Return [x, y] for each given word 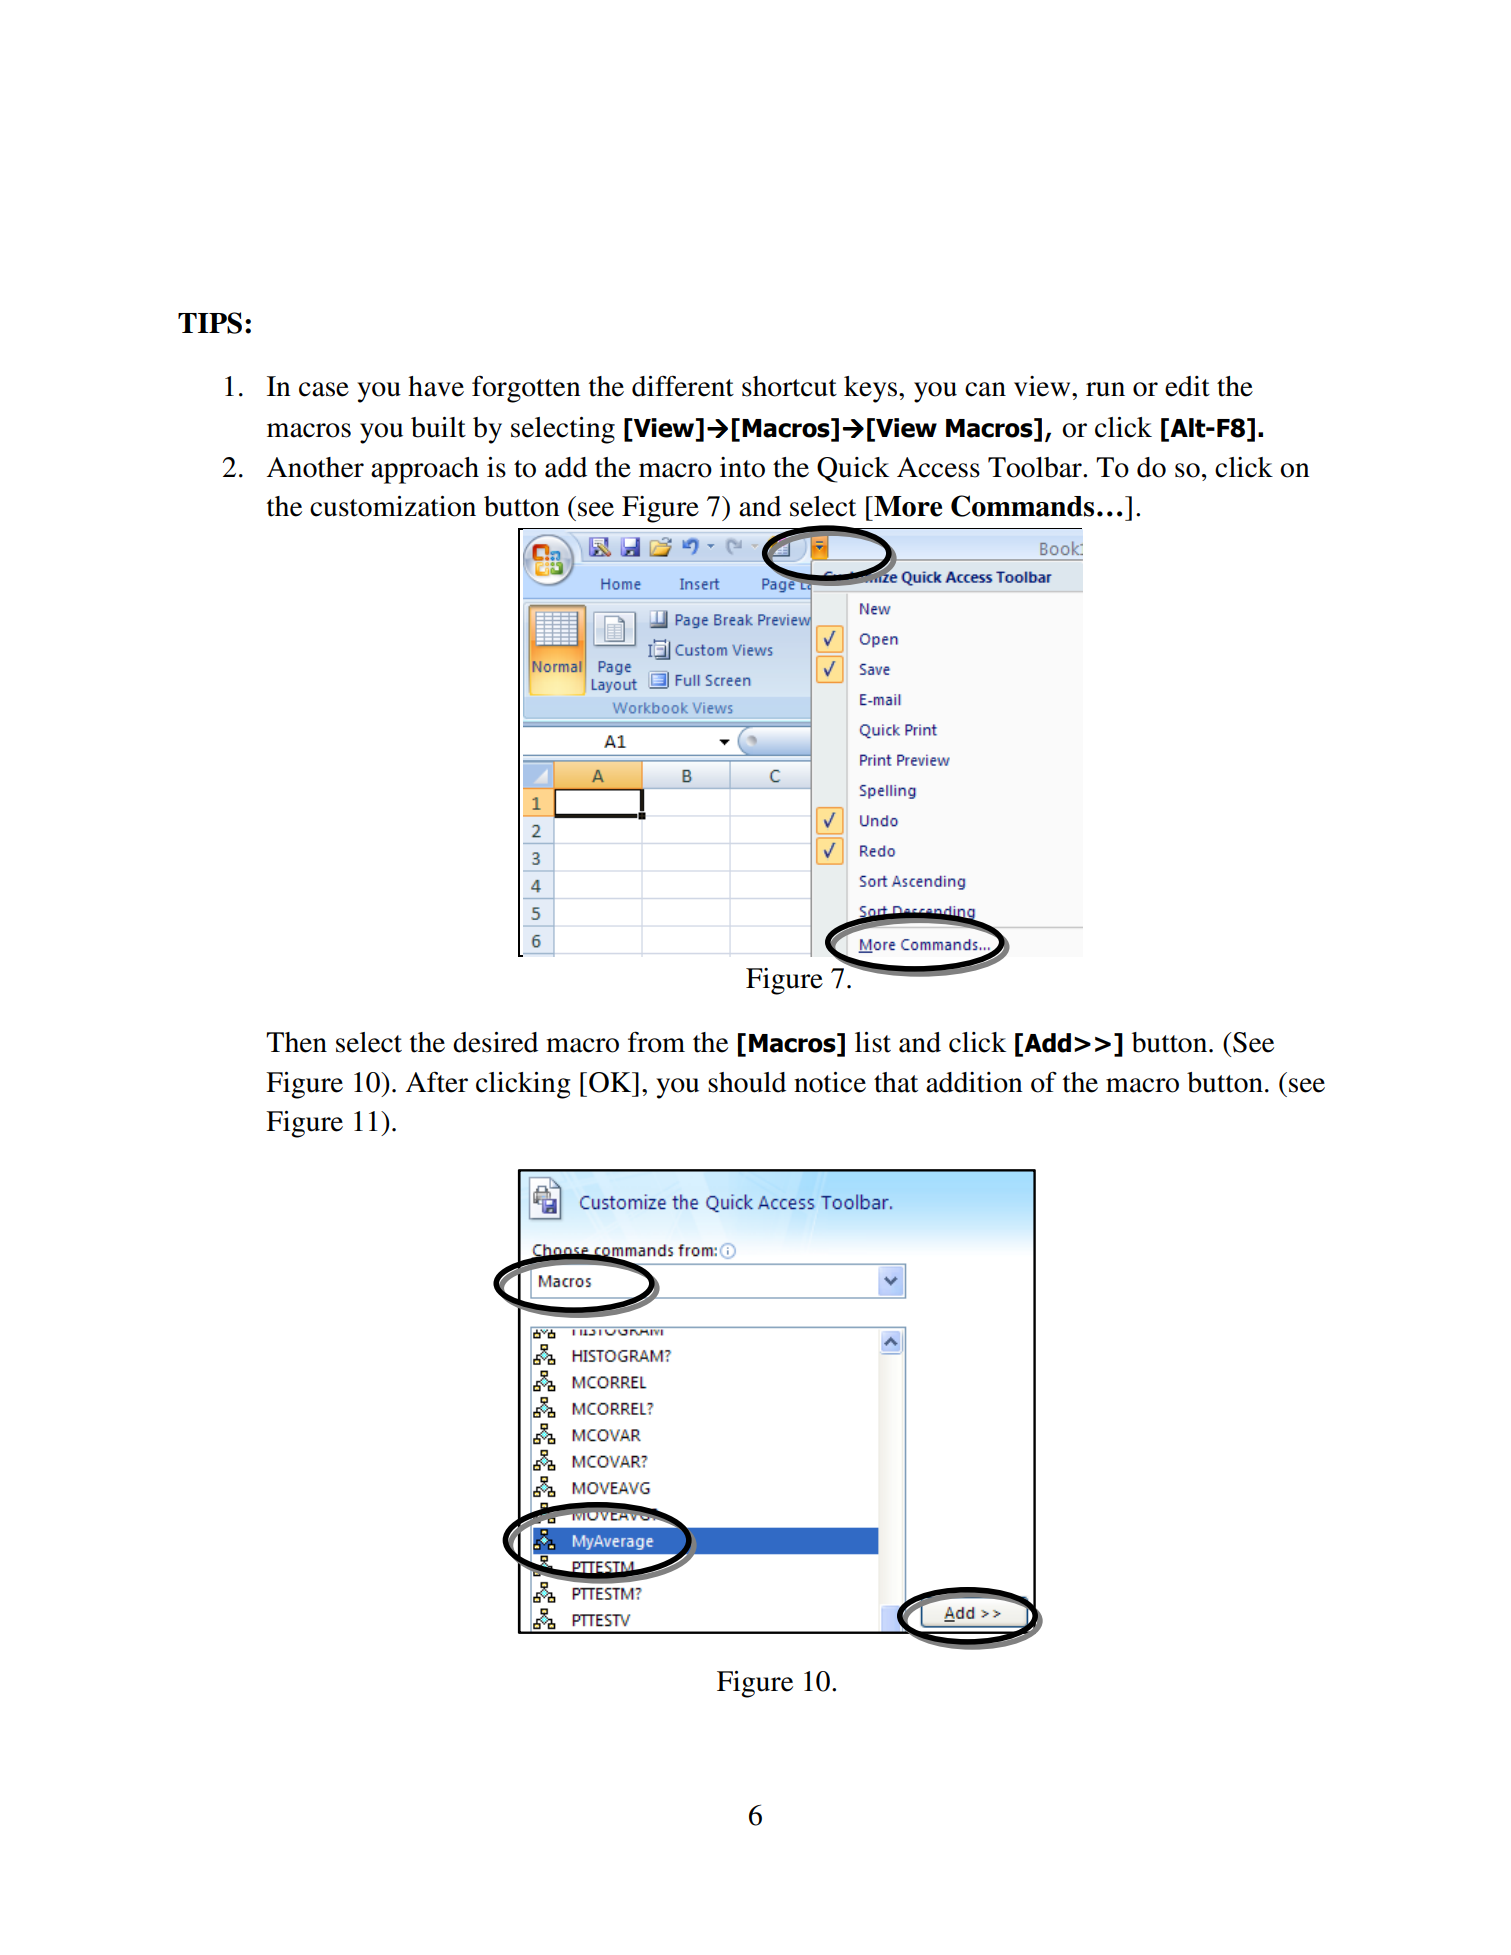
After [437, 1082]
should [747, 1082]
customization [393, 506]
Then [296, 1042]
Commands [1022, 506]
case [324, 389]
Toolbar [1036, 467]
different [683, 386]
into [742, 467]
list [873, 1042]
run [1105, 389]
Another [315, 467]
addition [974, 1082]
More [907, 506]
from [656, 1042]
